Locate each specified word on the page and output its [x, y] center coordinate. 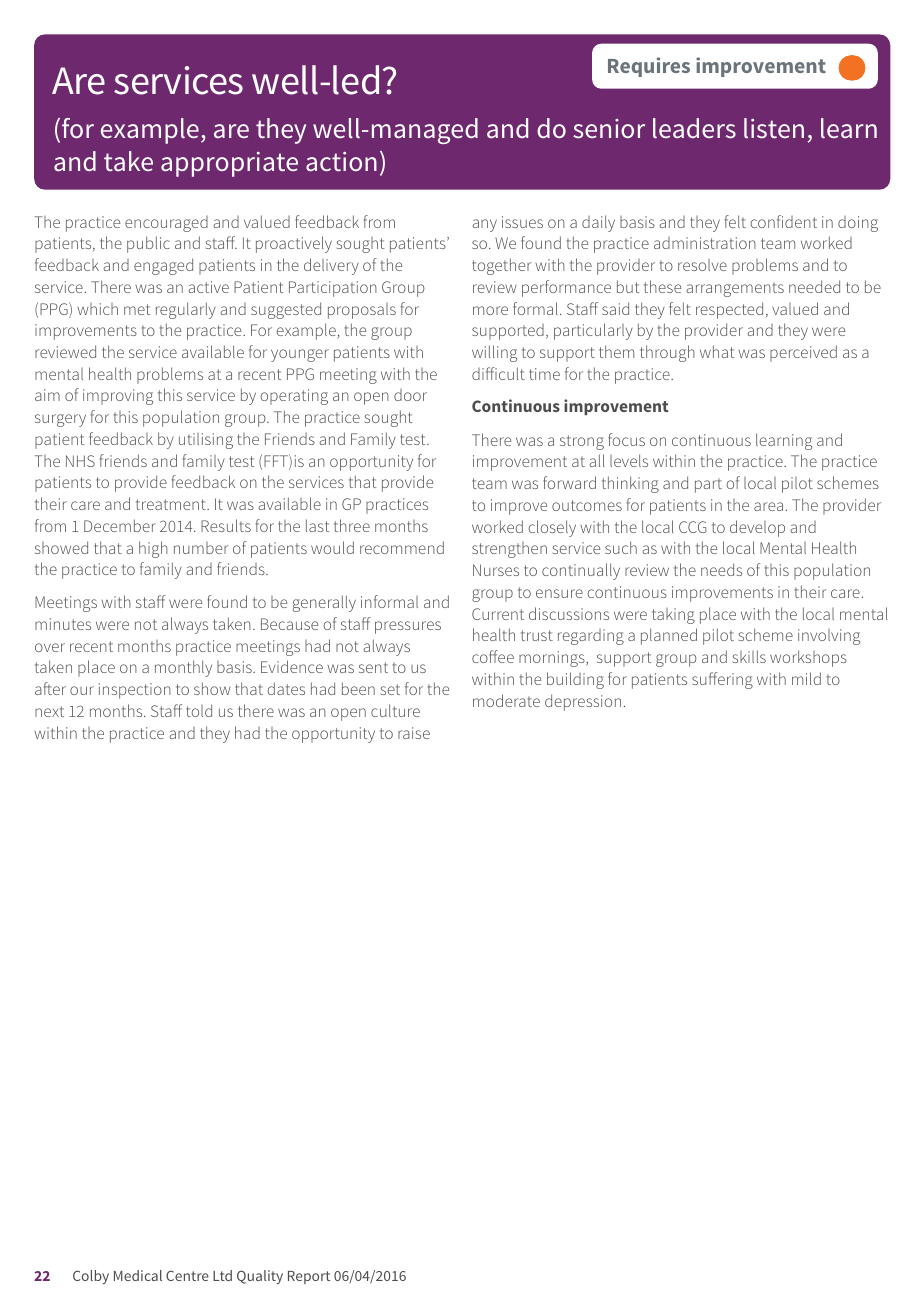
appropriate [229, 164]
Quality [260, 1277]
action [341, 162]
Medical [138, 1275]
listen [774, 128]
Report [309, 1277]
